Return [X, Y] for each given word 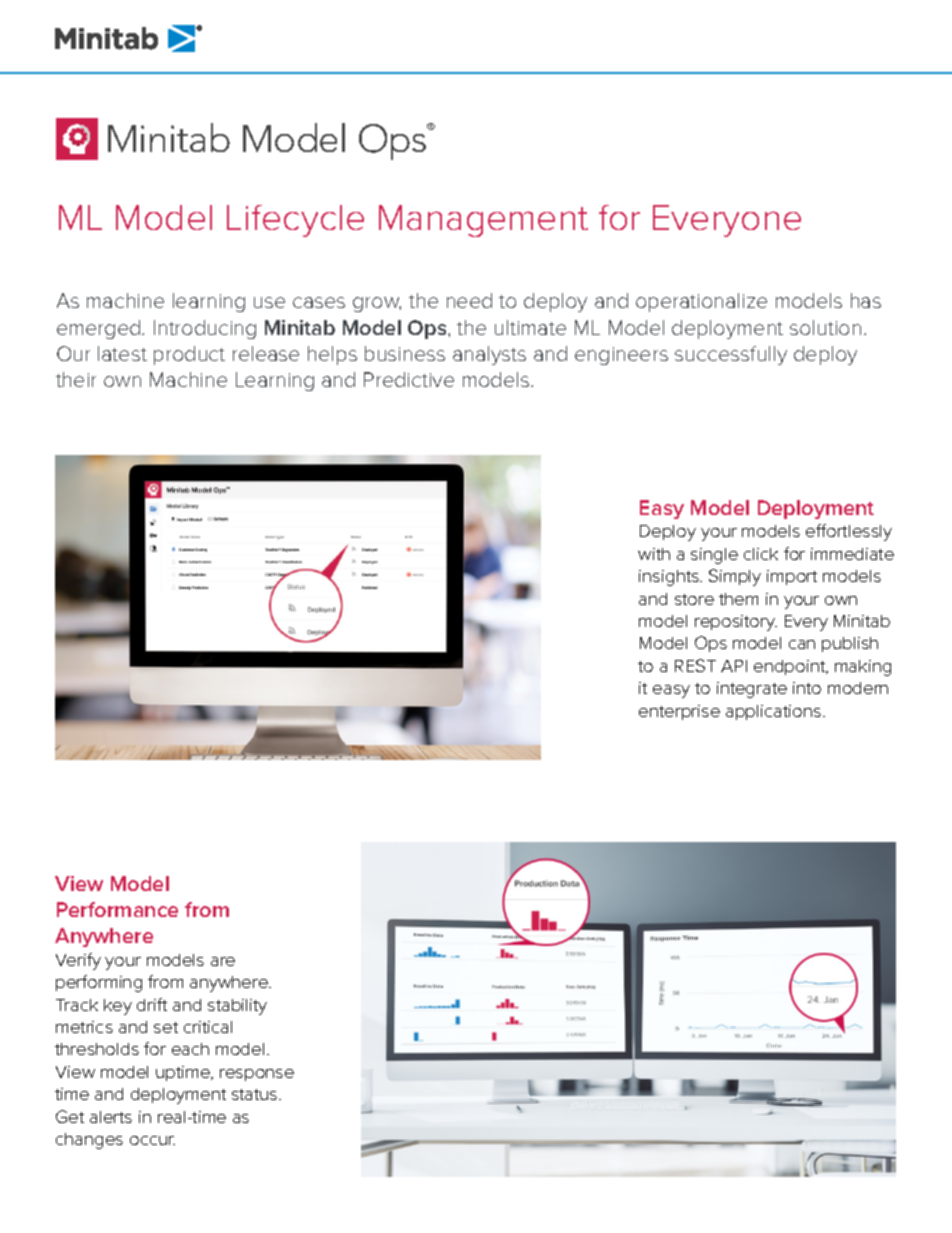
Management [483, 221]
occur [152, 1140]
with [654, 554]
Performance [117, 909]
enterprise [679, 712]
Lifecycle [295, 221]
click [761, 554]
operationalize [701, 302]
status [256, 1094]
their [76, 379]
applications [773, 712]
